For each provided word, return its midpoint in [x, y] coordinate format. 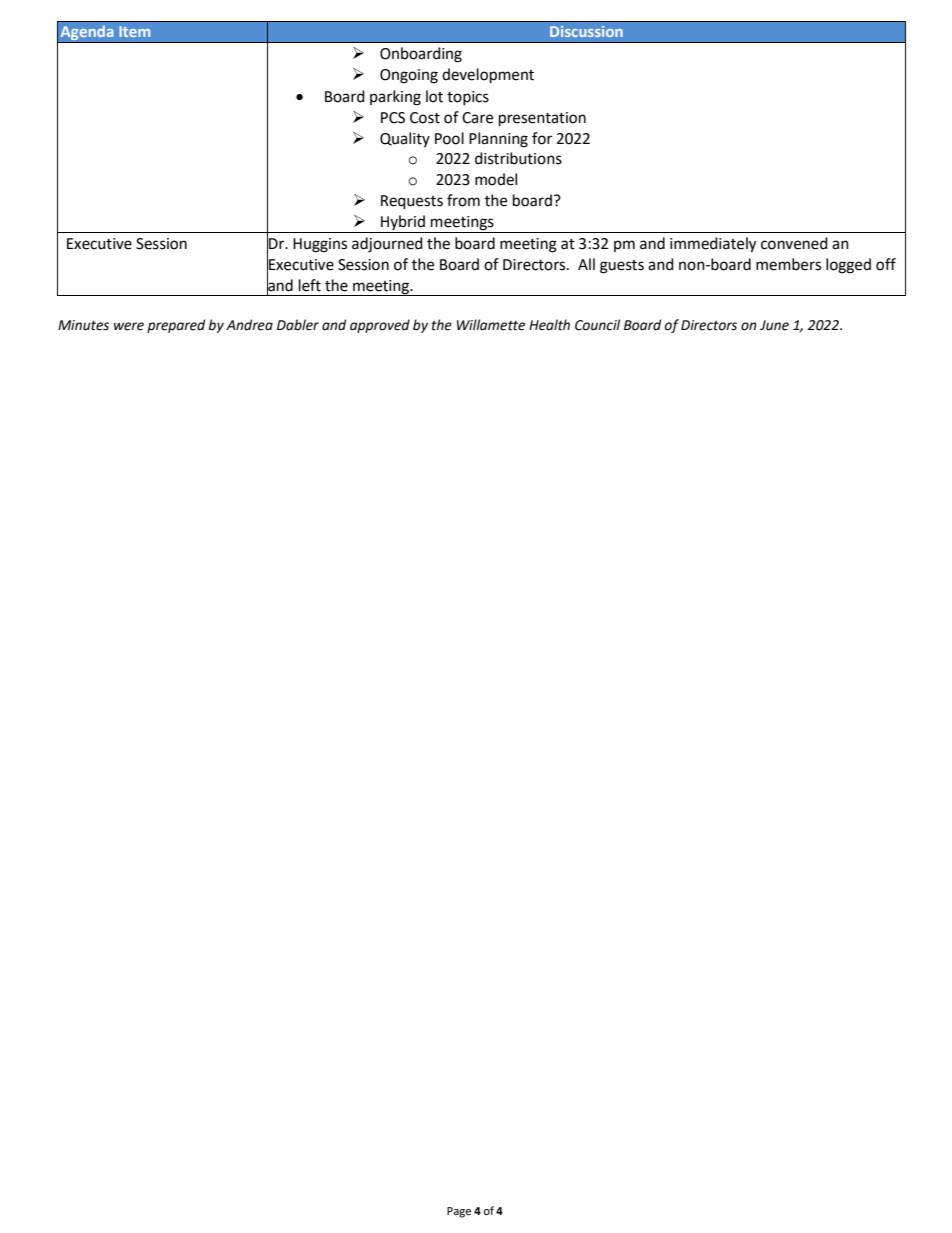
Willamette [491, 325]
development [488, 76]
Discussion [586, 31]
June [774, 325]
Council [597, 325]
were [129, 326]
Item [134, 31]
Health [549, 325]
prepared [176, 326]
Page [459, 1212]
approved [380, 326]
